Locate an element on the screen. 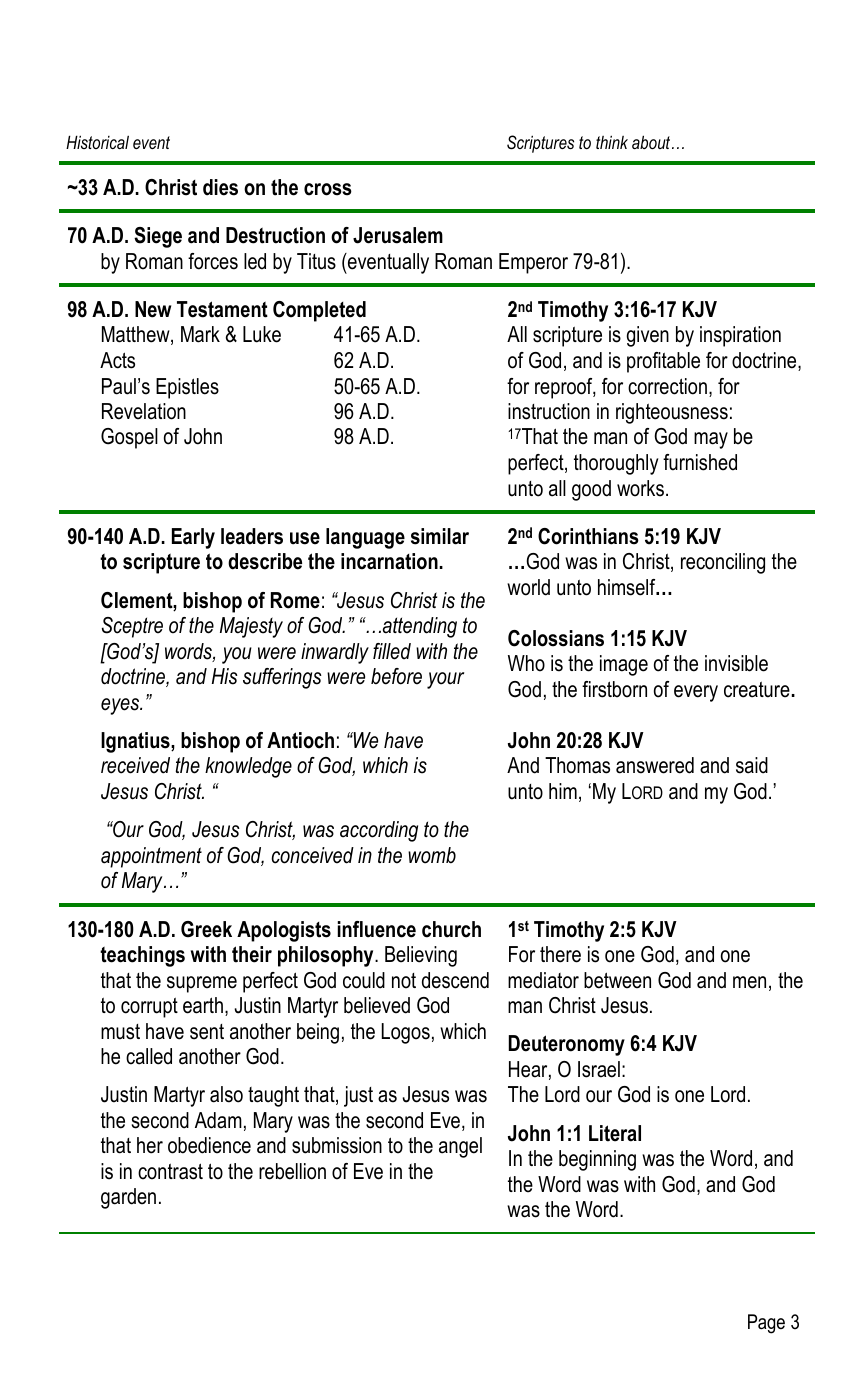  similar is located at coordinates (440, 536).
